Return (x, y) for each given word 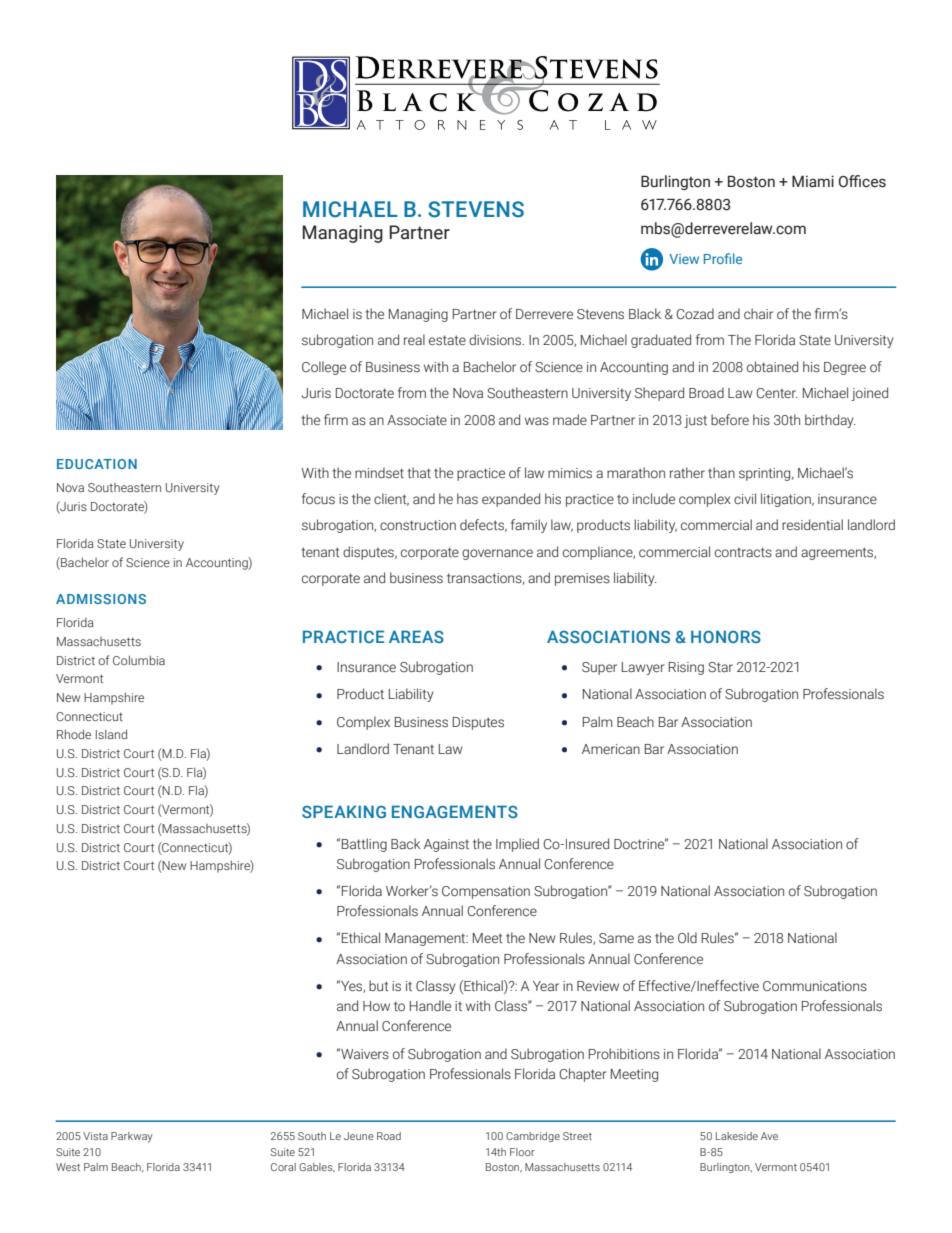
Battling (364, 845)
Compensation (486, 892)
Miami (813, 181)
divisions (496, 340)
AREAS (416, 636)
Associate (417, 420)
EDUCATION (97, 464)
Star (720, 667)
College (324, 368)
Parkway (132, 1137)
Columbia (139, 660)
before (730, 419)
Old (687, 937)
